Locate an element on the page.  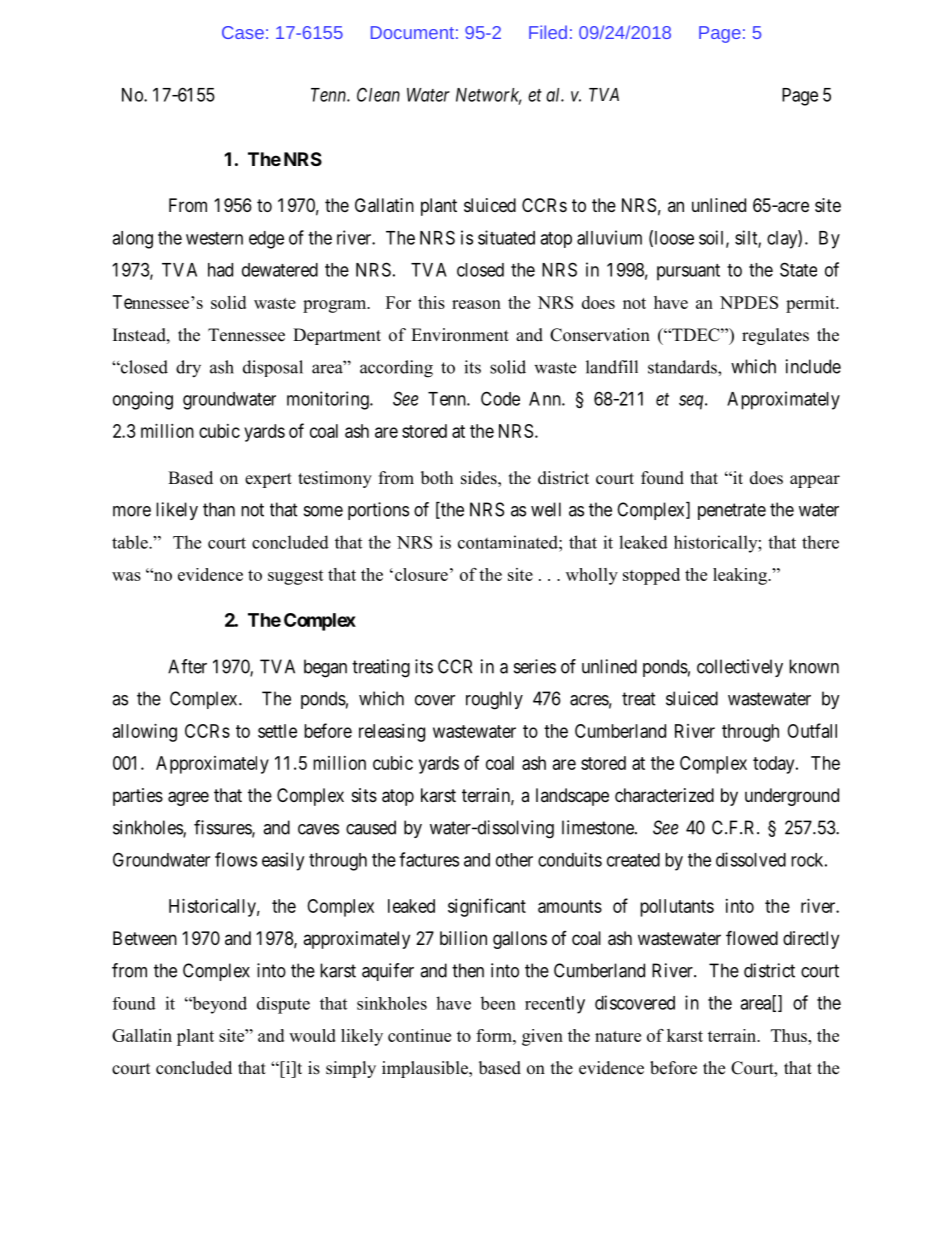
dispute is located at coordinates (283, 1005).
